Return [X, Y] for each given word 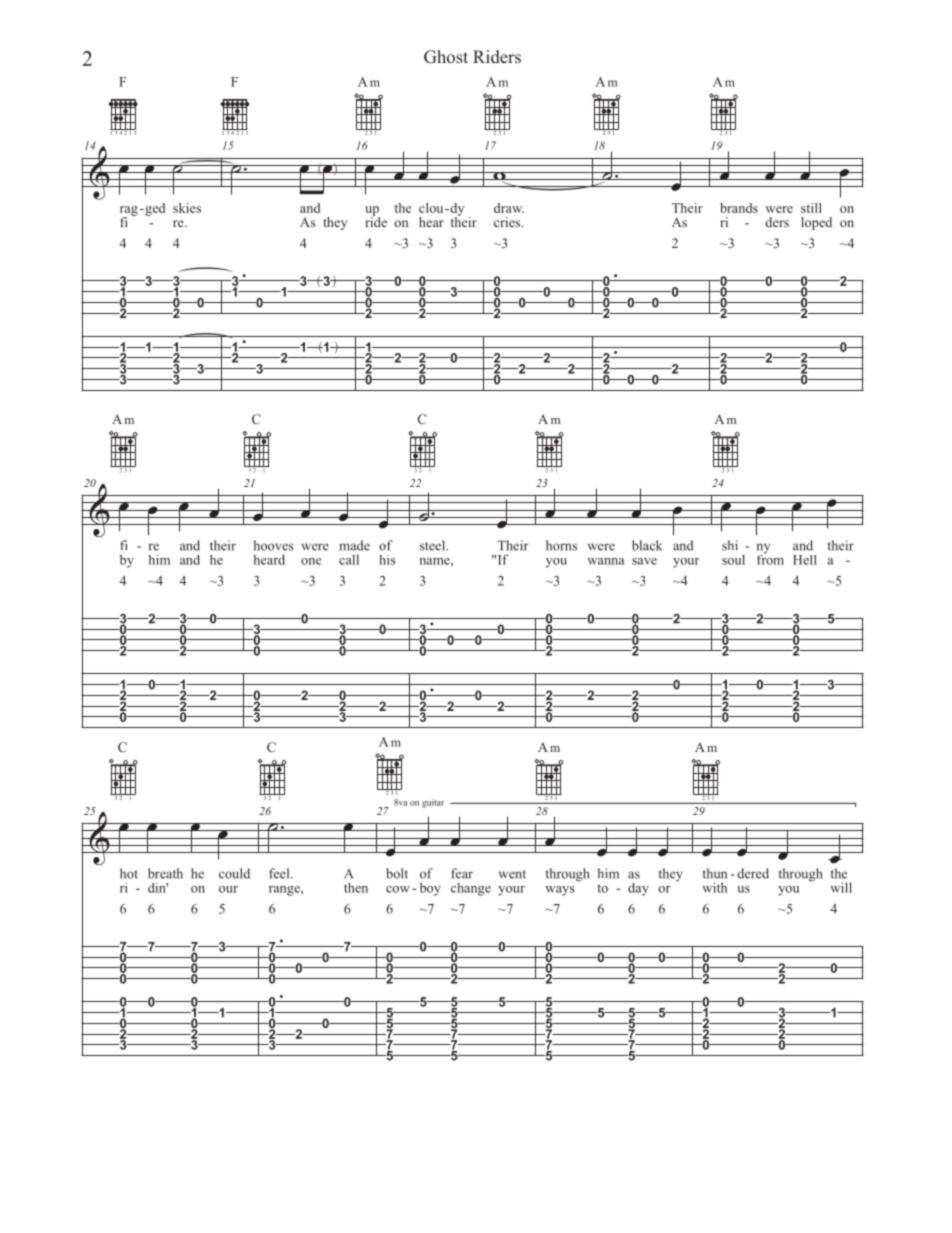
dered [753, 873]
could [234, 873]
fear [462, 873]
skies [187, 208]
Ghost [446, 57]
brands [739, 208]
